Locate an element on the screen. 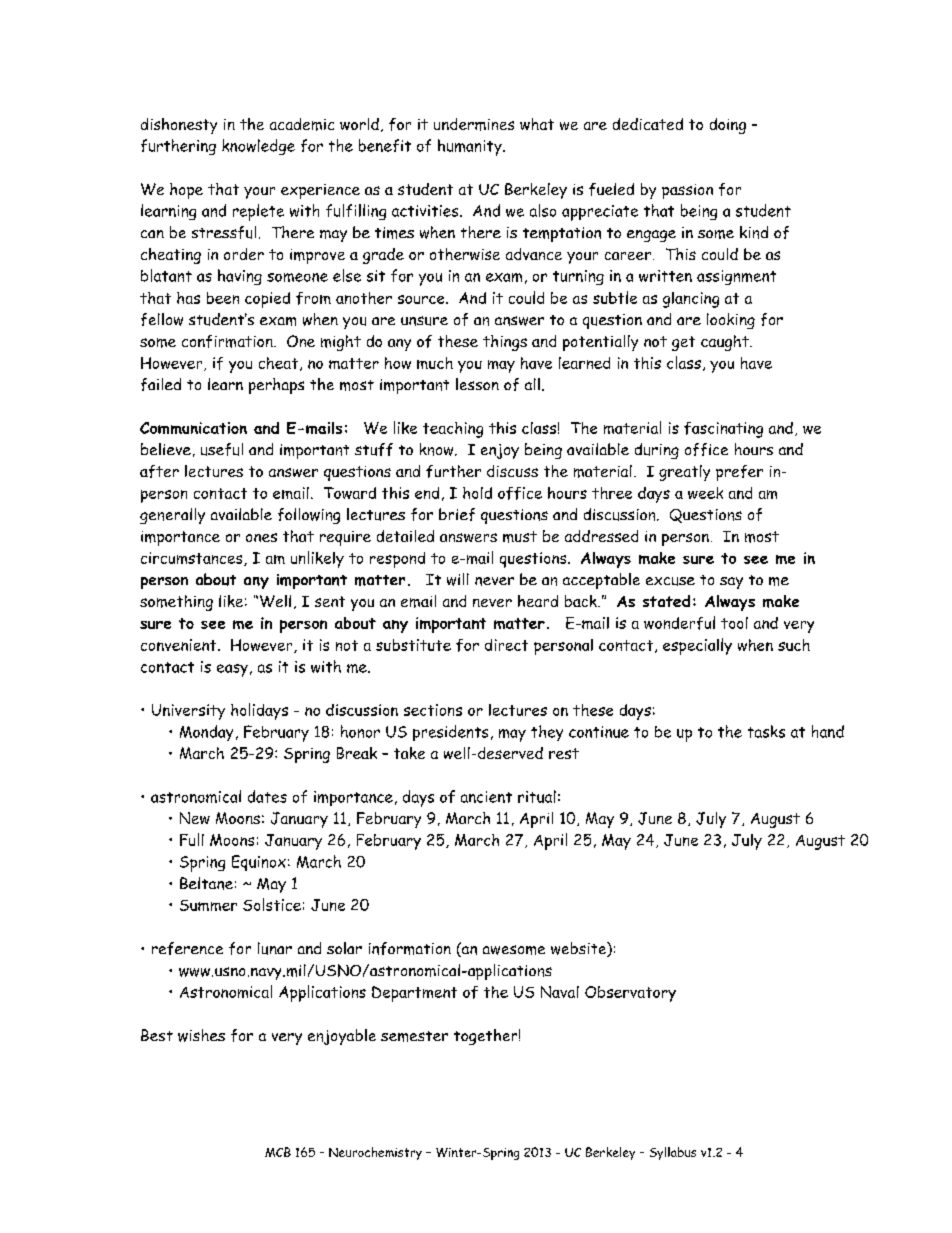  lesson is located at coordinates (477, 384).
